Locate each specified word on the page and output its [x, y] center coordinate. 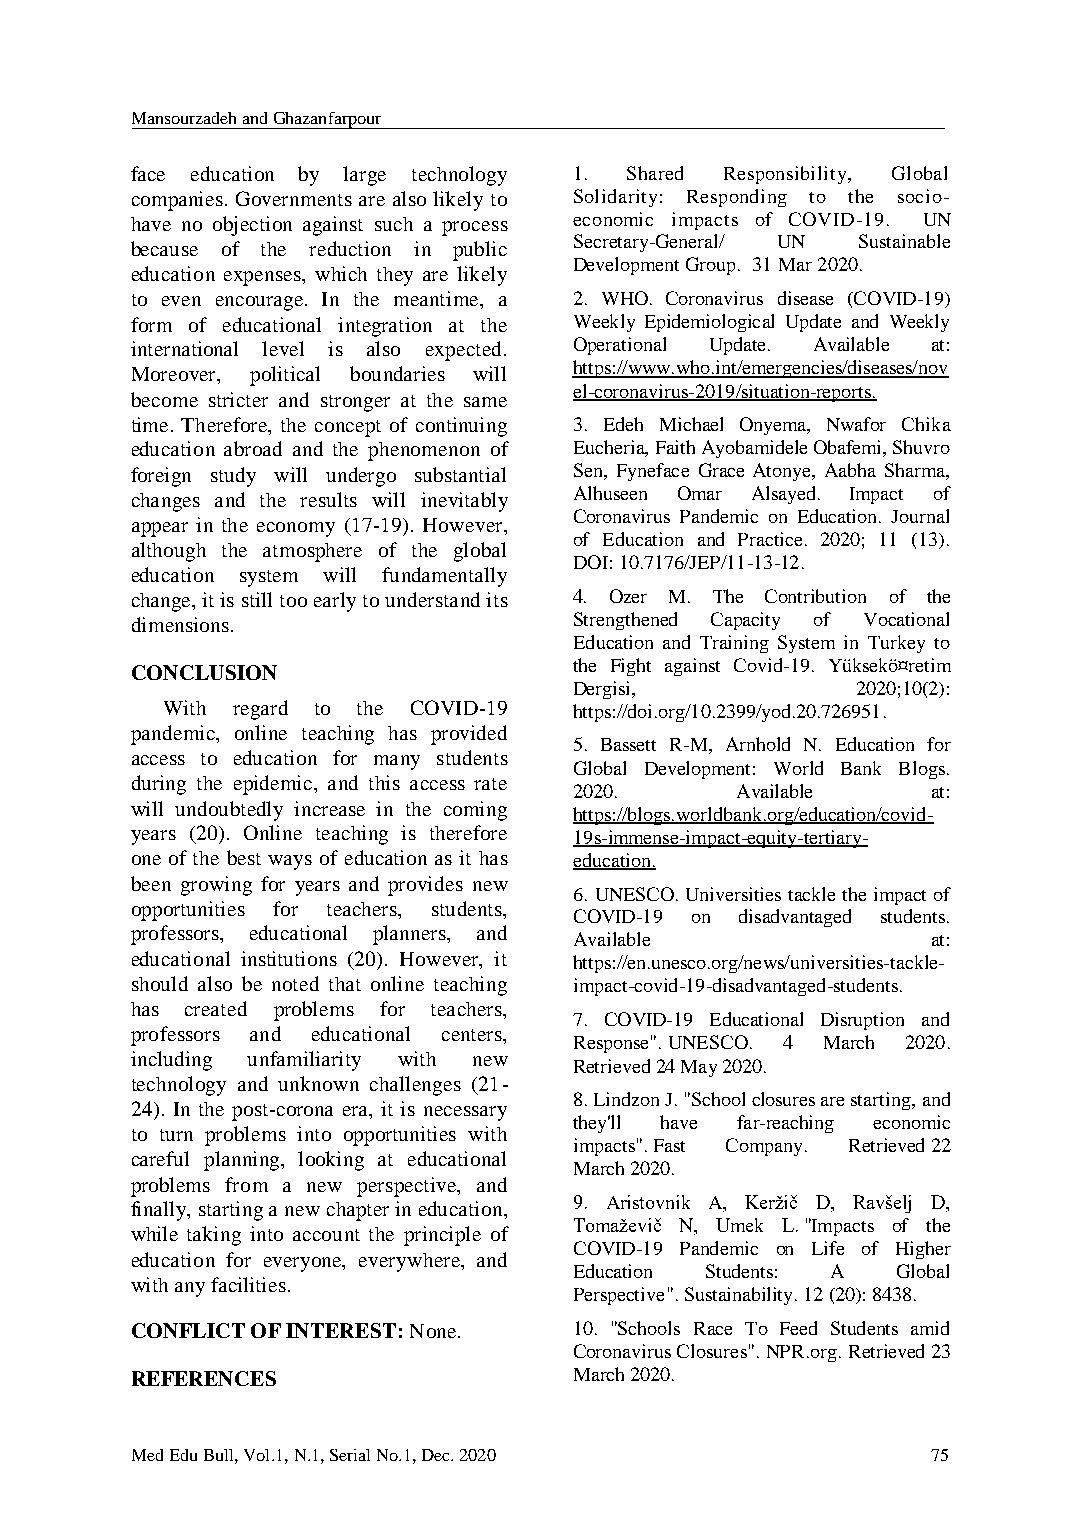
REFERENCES [204, 1378]
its [497, 599]
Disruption [862, 1021]
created [216, 1008]
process [475, 228]
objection [252, 226]
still [257, 599]
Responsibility [786, 175]
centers [473, 1035]
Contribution [815, 596]
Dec [437, 1455]
